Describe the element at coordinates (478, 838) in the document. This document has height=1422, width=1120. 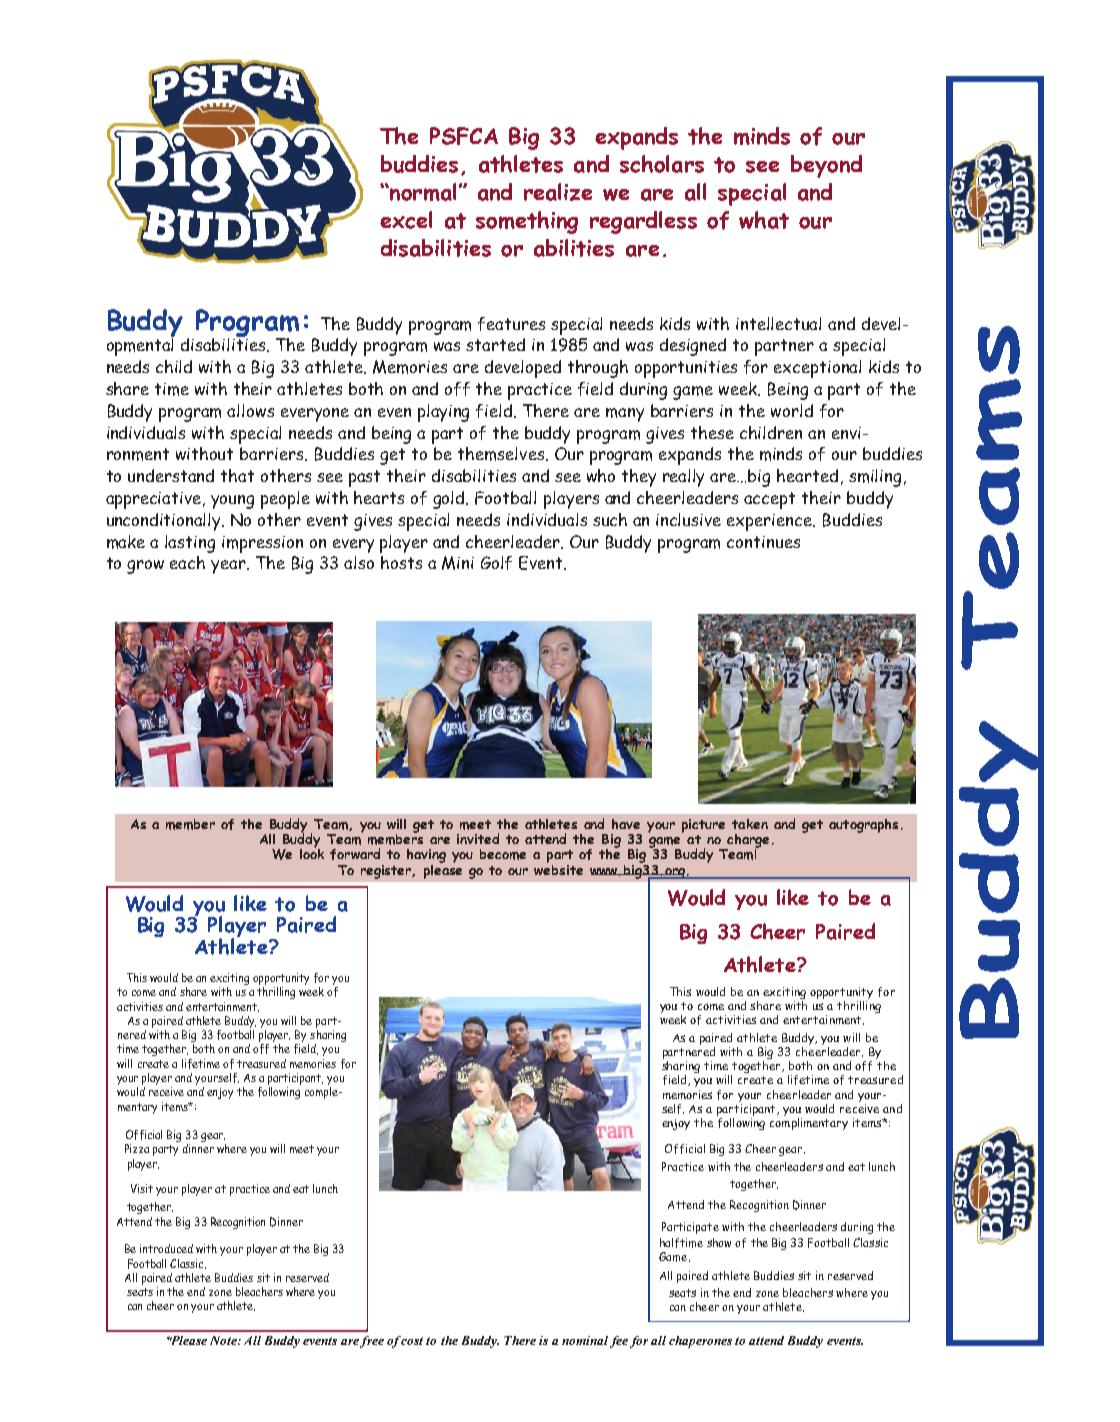
I see `invited` at that location.
